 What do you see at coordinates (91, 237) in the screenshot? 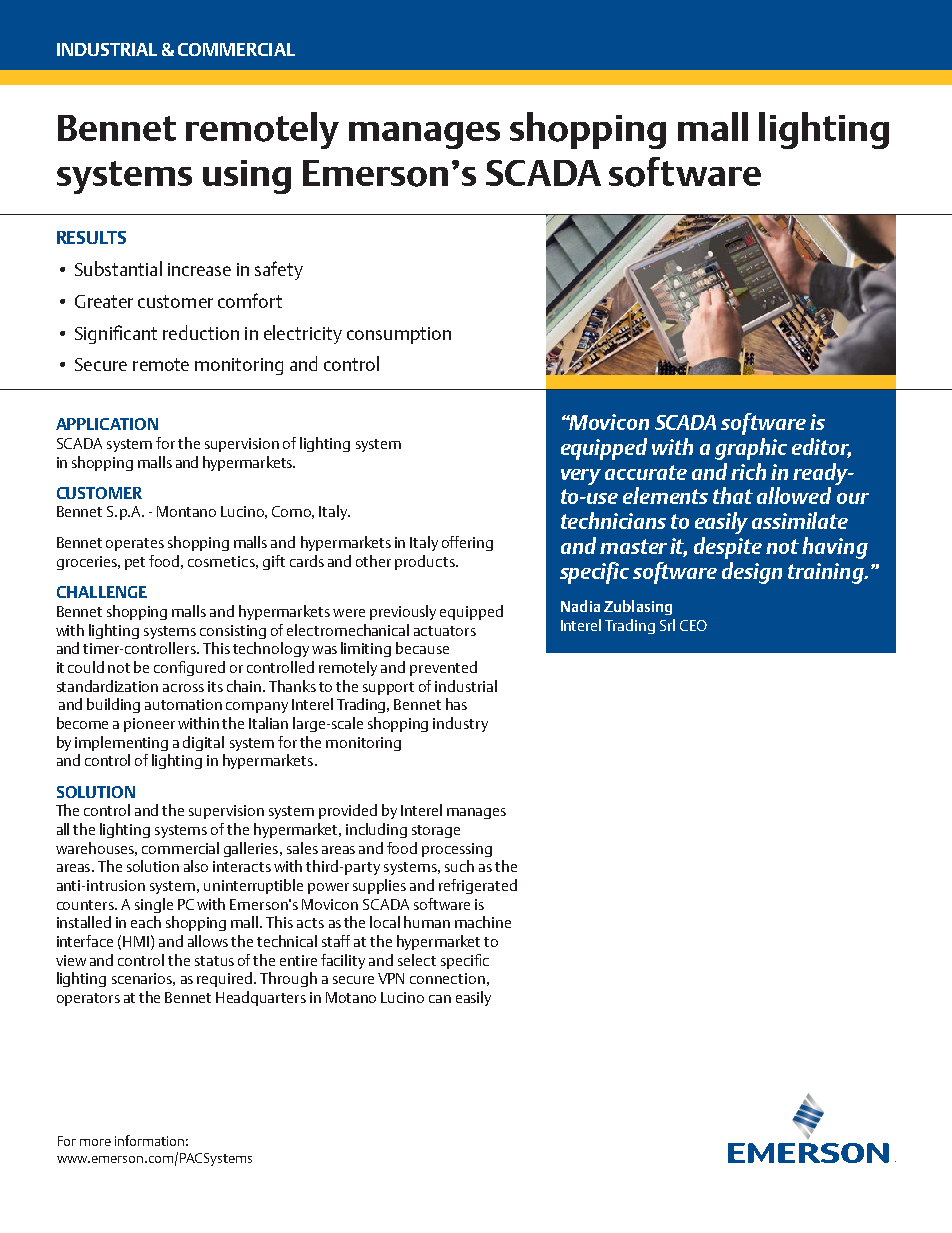
I see `RESULTS` at bounding box center [91, 237].
